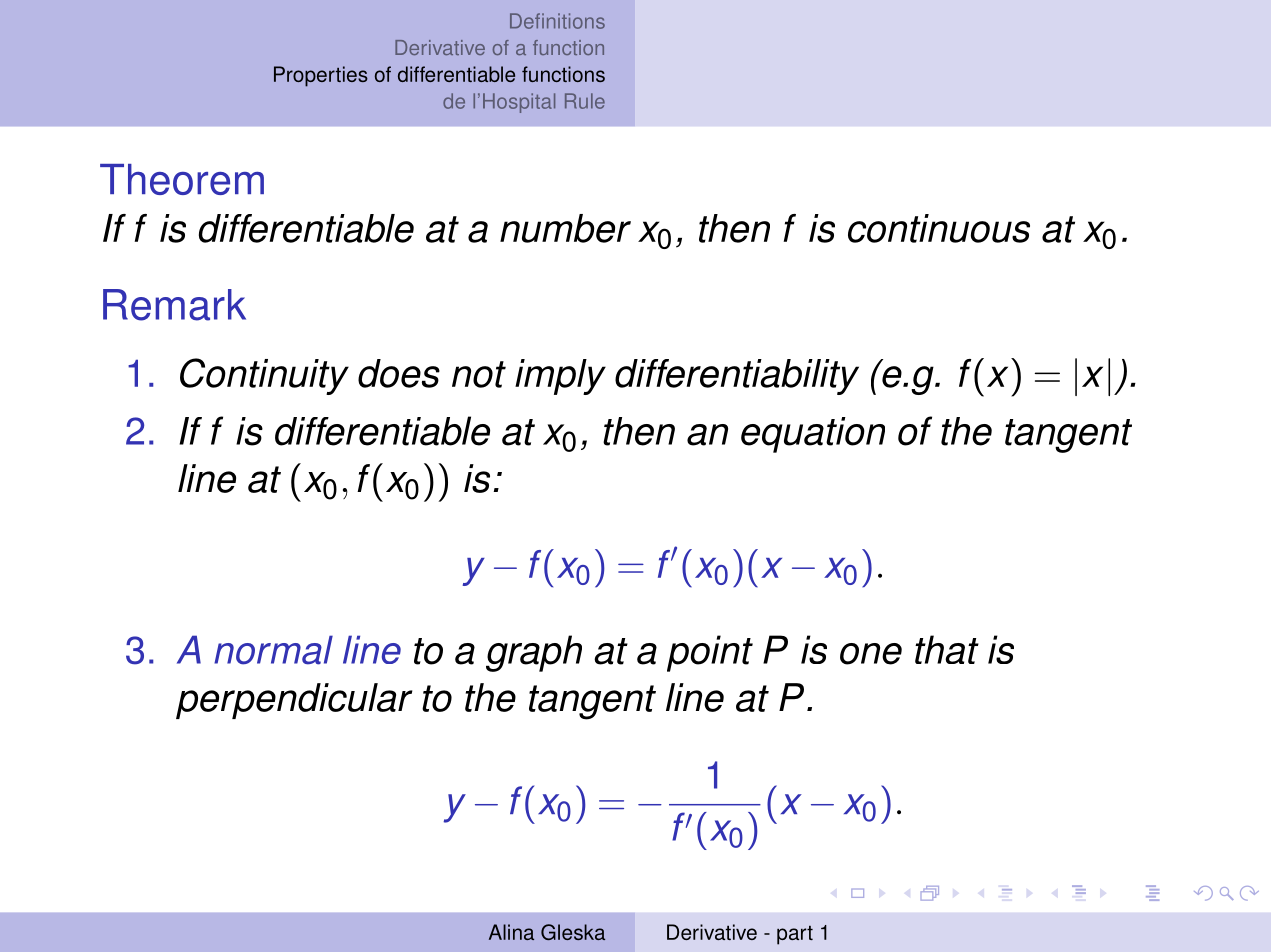 The width and height of the page is (1271, 952). What do you see at coordinates (511, 932) in the page?
I see `Alina` at bounding box center [511, 932].
